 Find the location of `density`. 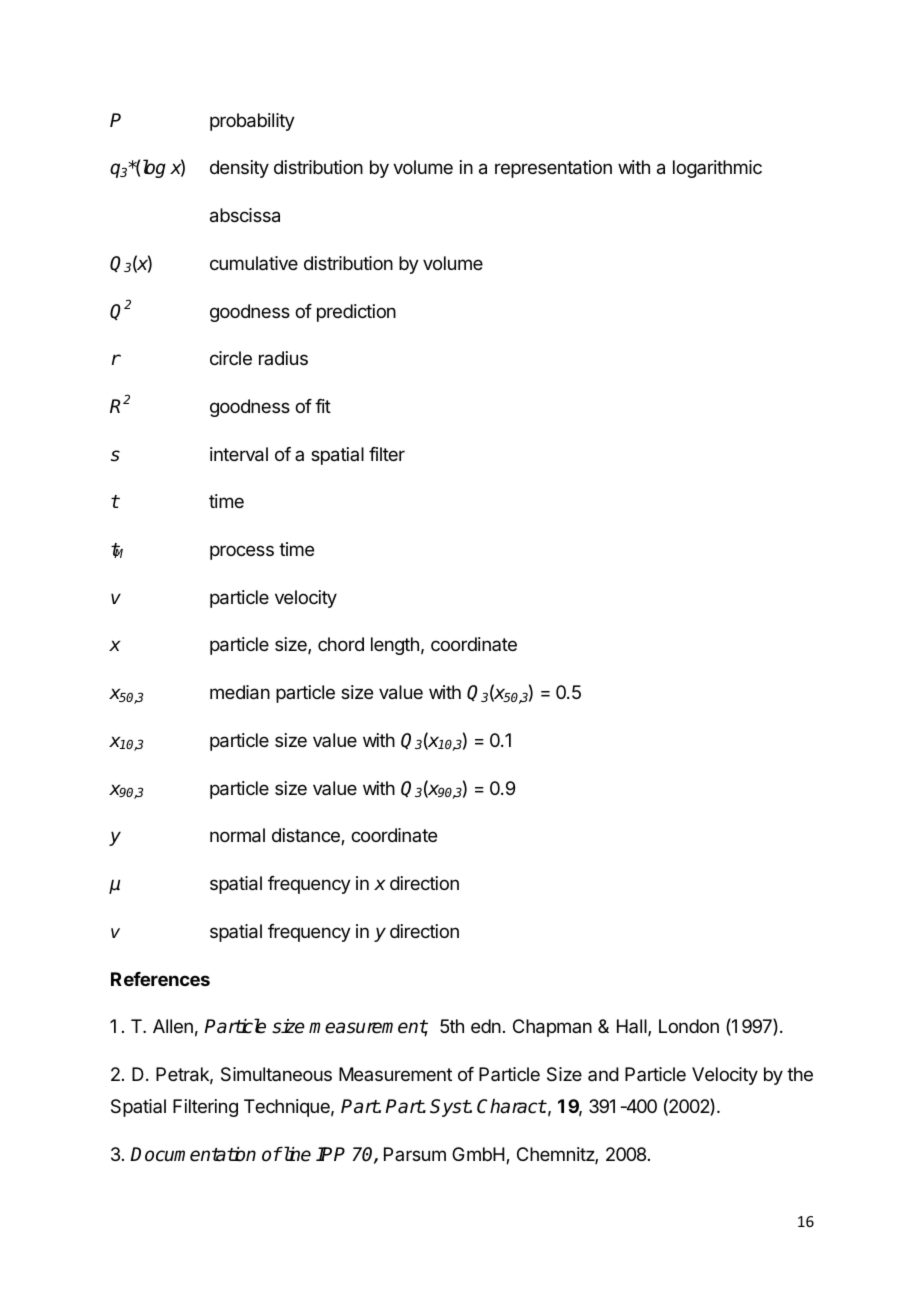

density is located at coordinates (239, 169).
